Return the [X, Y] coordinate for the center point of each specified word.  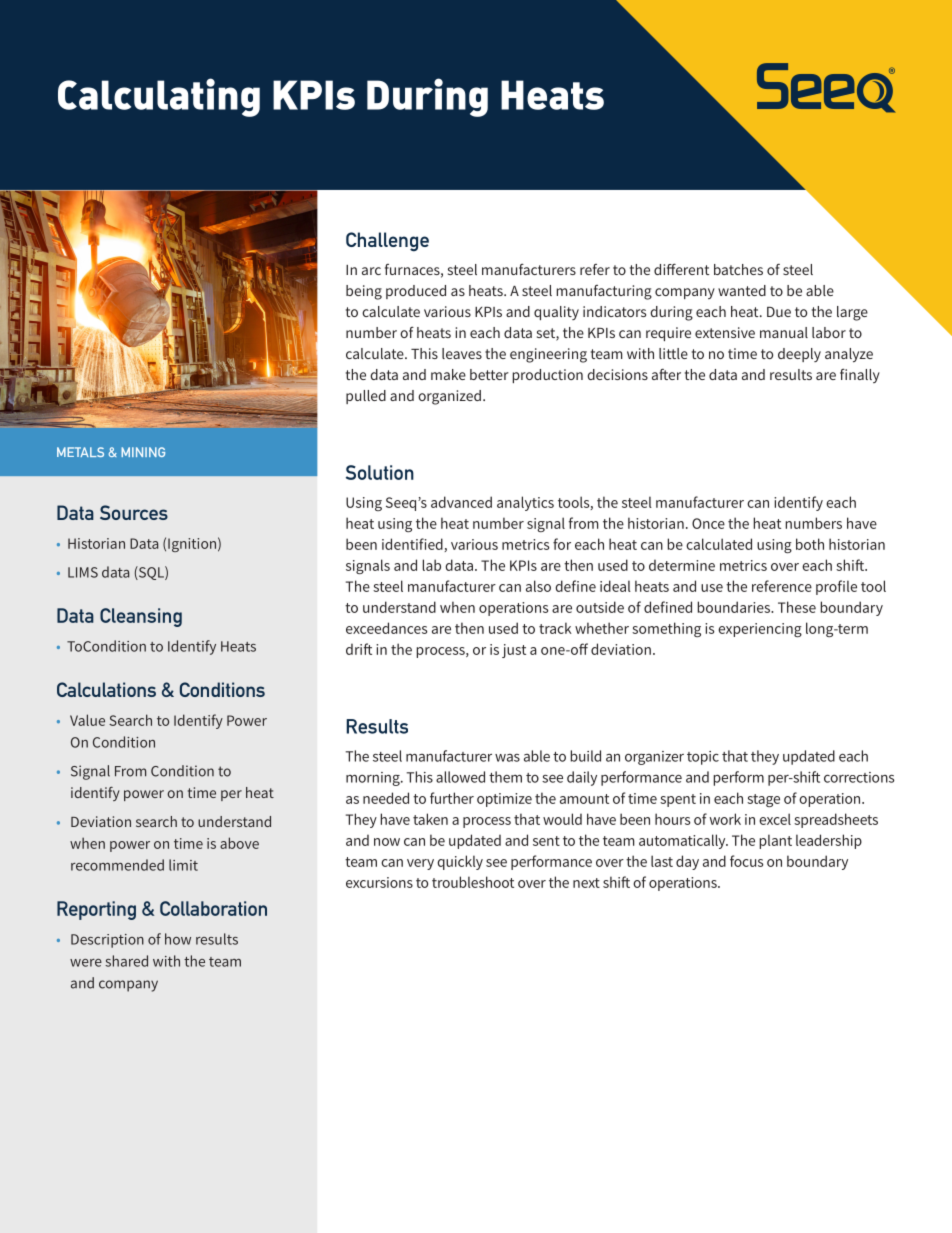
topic [703, 758]
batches [738, 269]
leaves [462, 353]
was [507, 758]
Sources [134, 512]
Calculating [159, 97]
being [364, 292]
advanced [461, 502]
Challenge [387, 242]
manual [784, 332]
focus [746, 861]
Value [87, 720]
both [810, 544]
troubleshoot [473, 882]
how [178, 939]
